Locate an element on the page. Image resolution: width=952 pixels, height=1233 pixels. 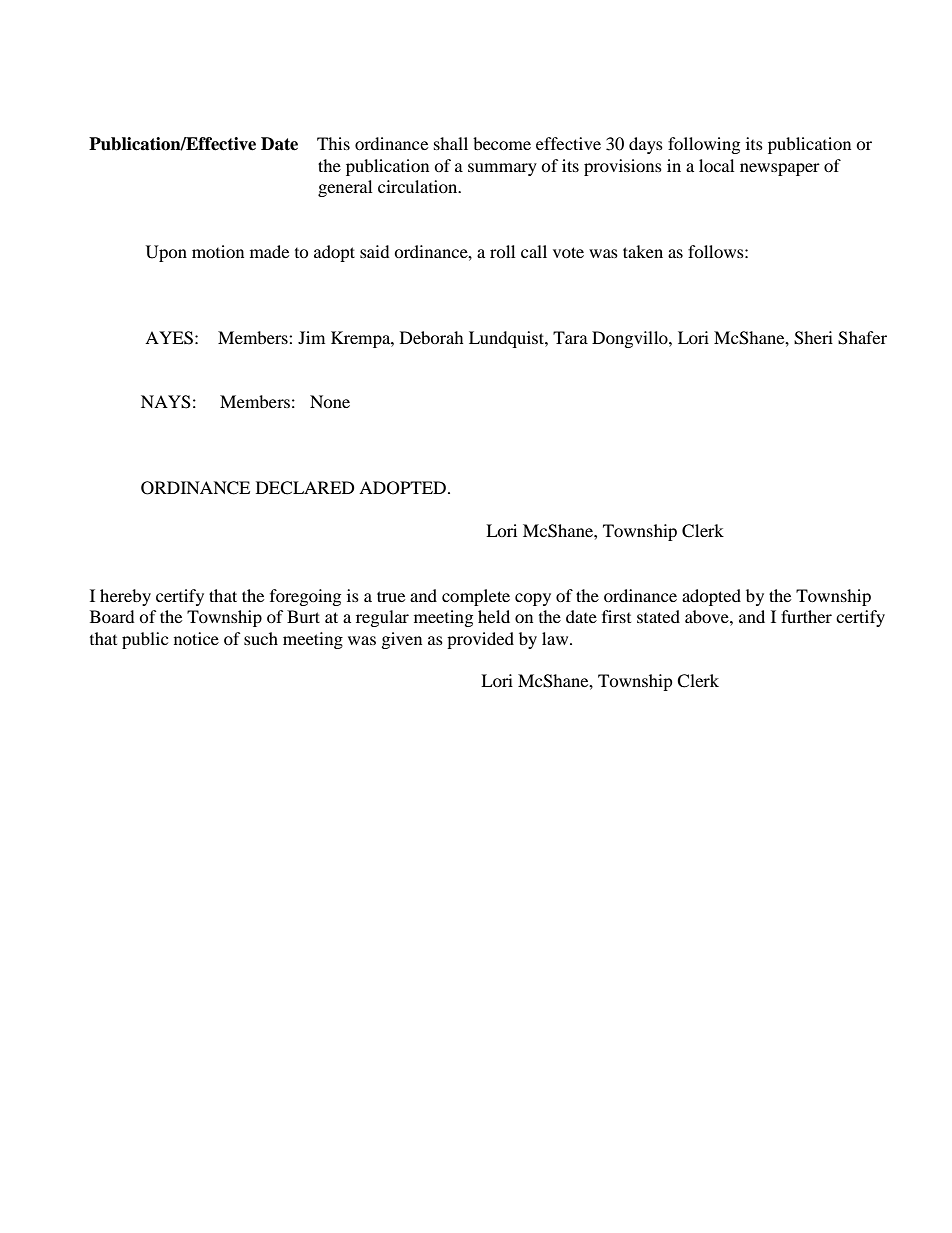
notice is located at coordinates (196, 638).
